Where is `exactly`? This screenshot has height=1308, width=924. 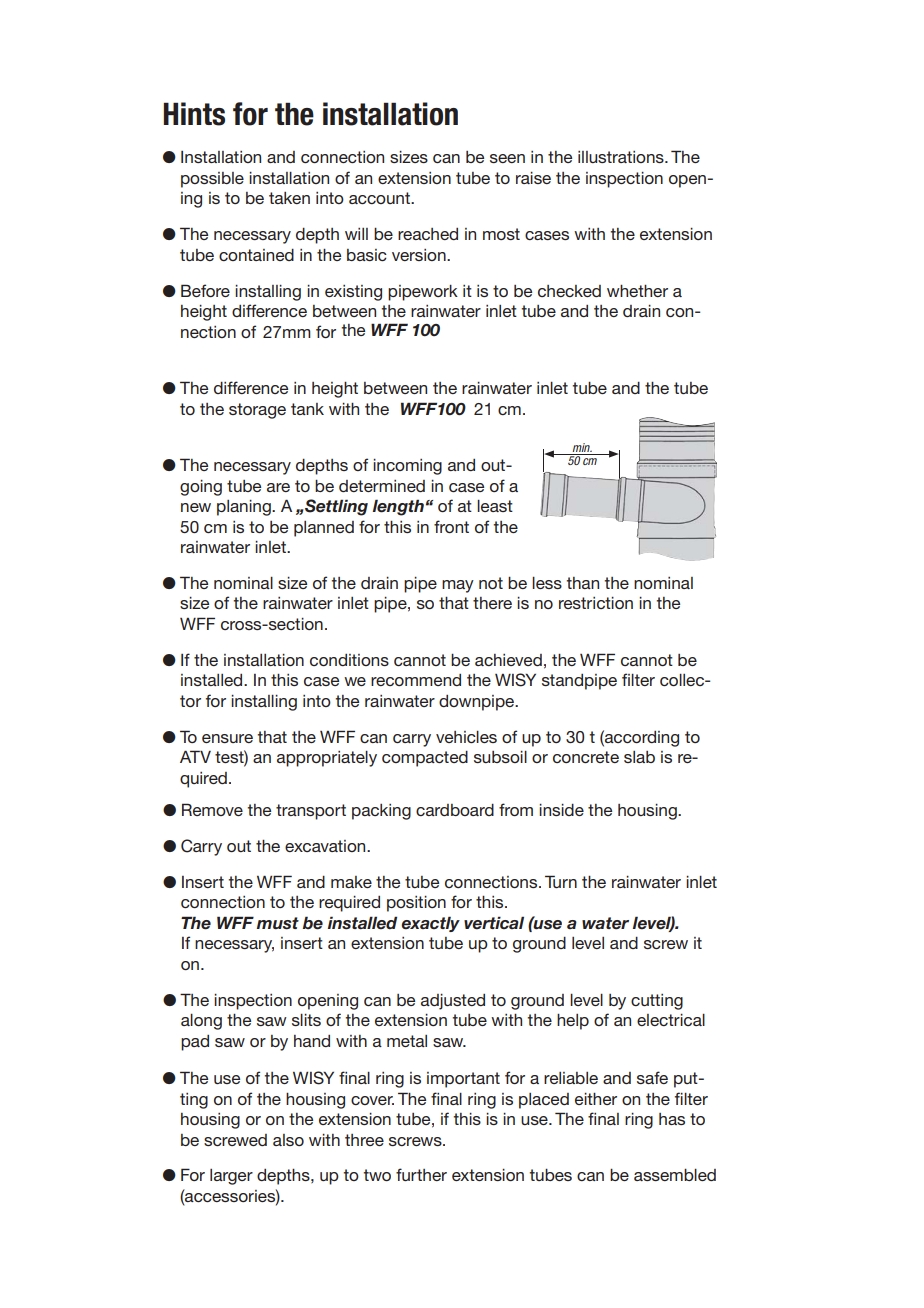
exactly is located at coordinates (430, 924).
